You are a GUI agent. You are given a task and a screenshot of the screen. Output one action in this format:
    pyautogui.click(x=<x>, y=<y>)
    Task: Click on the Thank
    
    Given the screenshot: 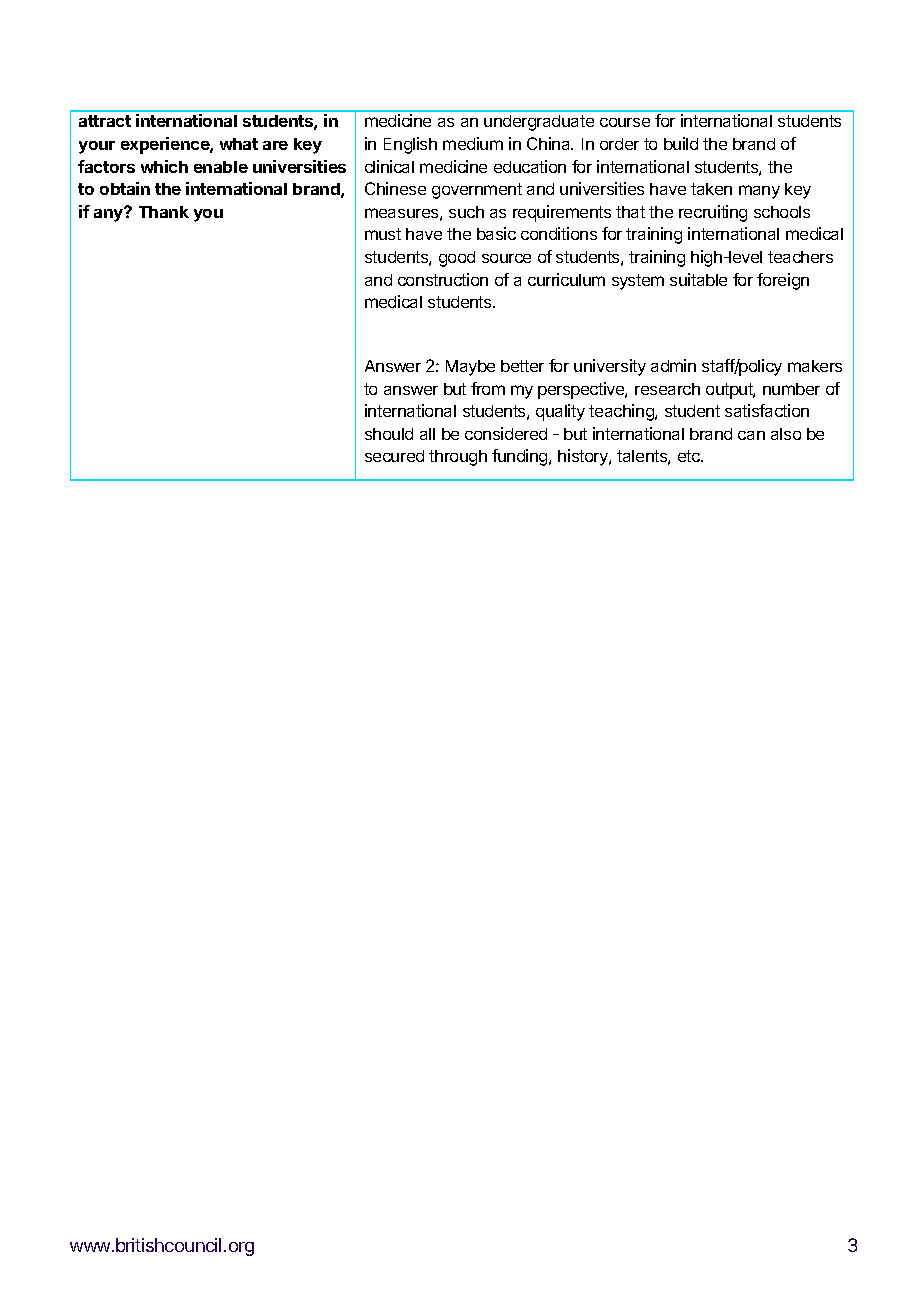 What is the action you would take?
    pyautogui.click(x=164, y=212)
